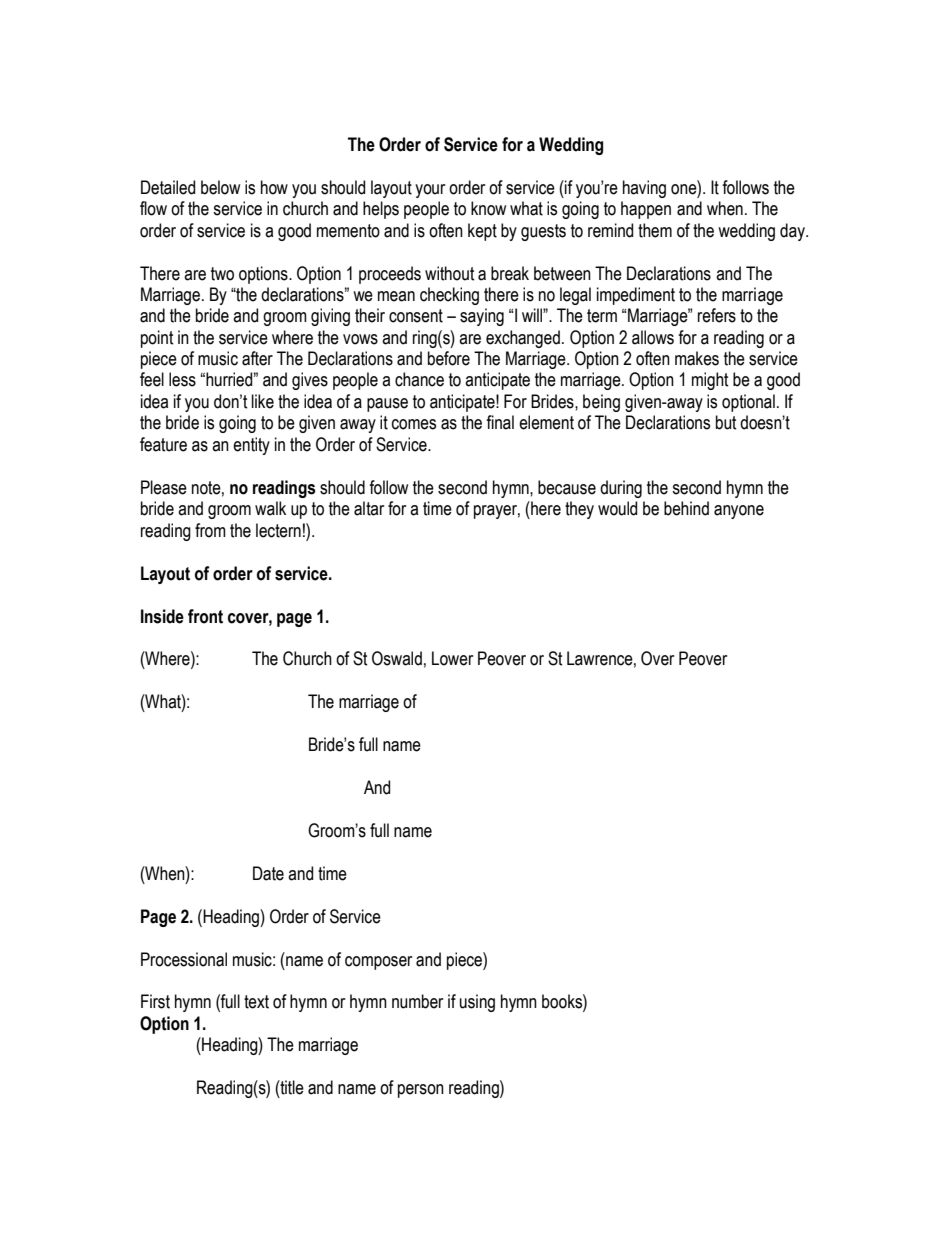 This screenshot has height=1233, width=952. I want to click on behind, so click(686, 508).
